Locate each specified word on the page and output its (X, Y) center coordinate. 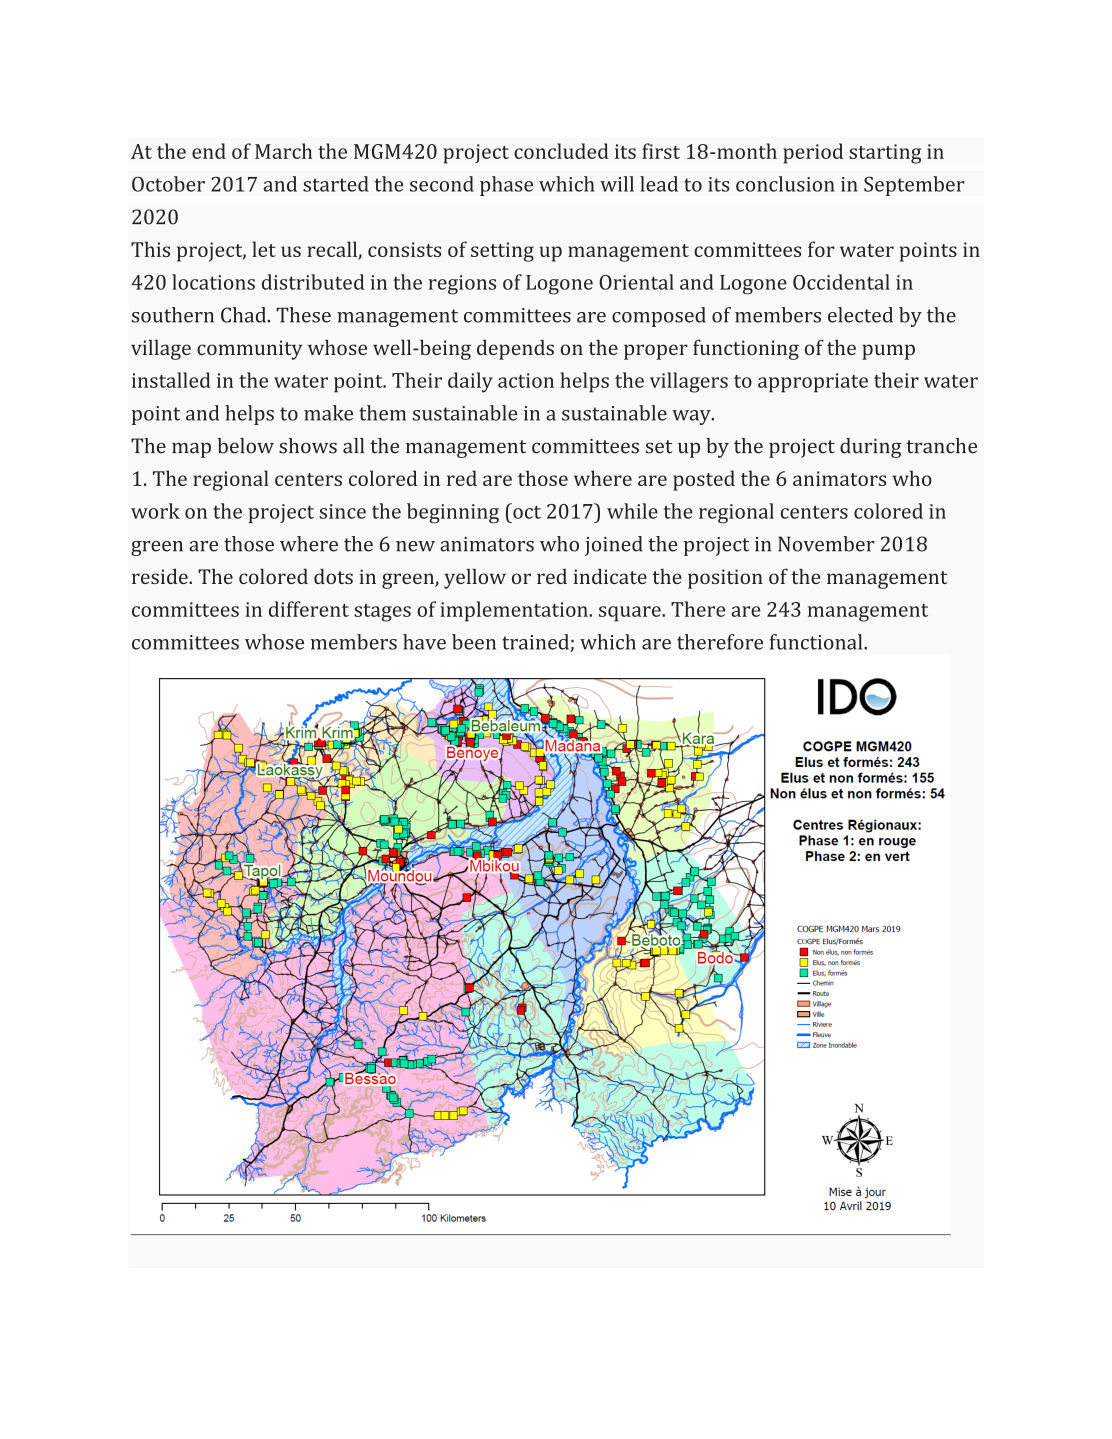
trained (536, 643)
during (871, 448)
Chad (245, 315)
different (309, 609)
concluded (561, 151)
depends (515, 350)
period (813, 153)
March (283, 151)
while (632, 511)
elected (860, 315)
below (245, 446)
